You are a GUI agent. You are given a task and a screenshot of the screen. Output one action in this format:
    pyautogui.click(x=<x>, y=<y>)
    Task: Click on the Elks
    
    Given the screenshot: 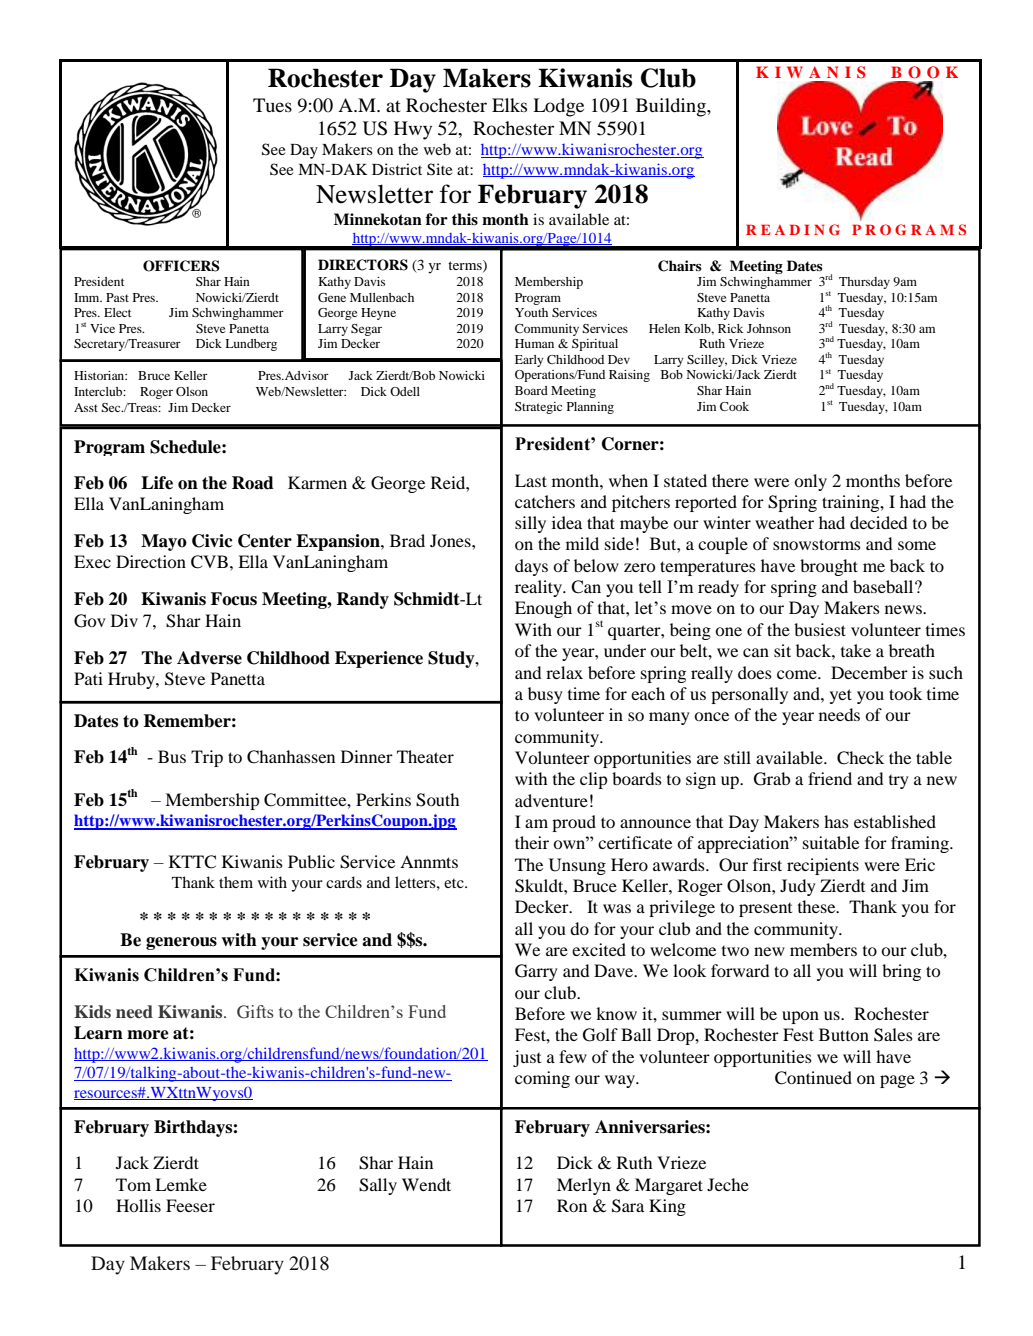 What is the action you would take?
    pyautogui.click(x=509, y=105)
